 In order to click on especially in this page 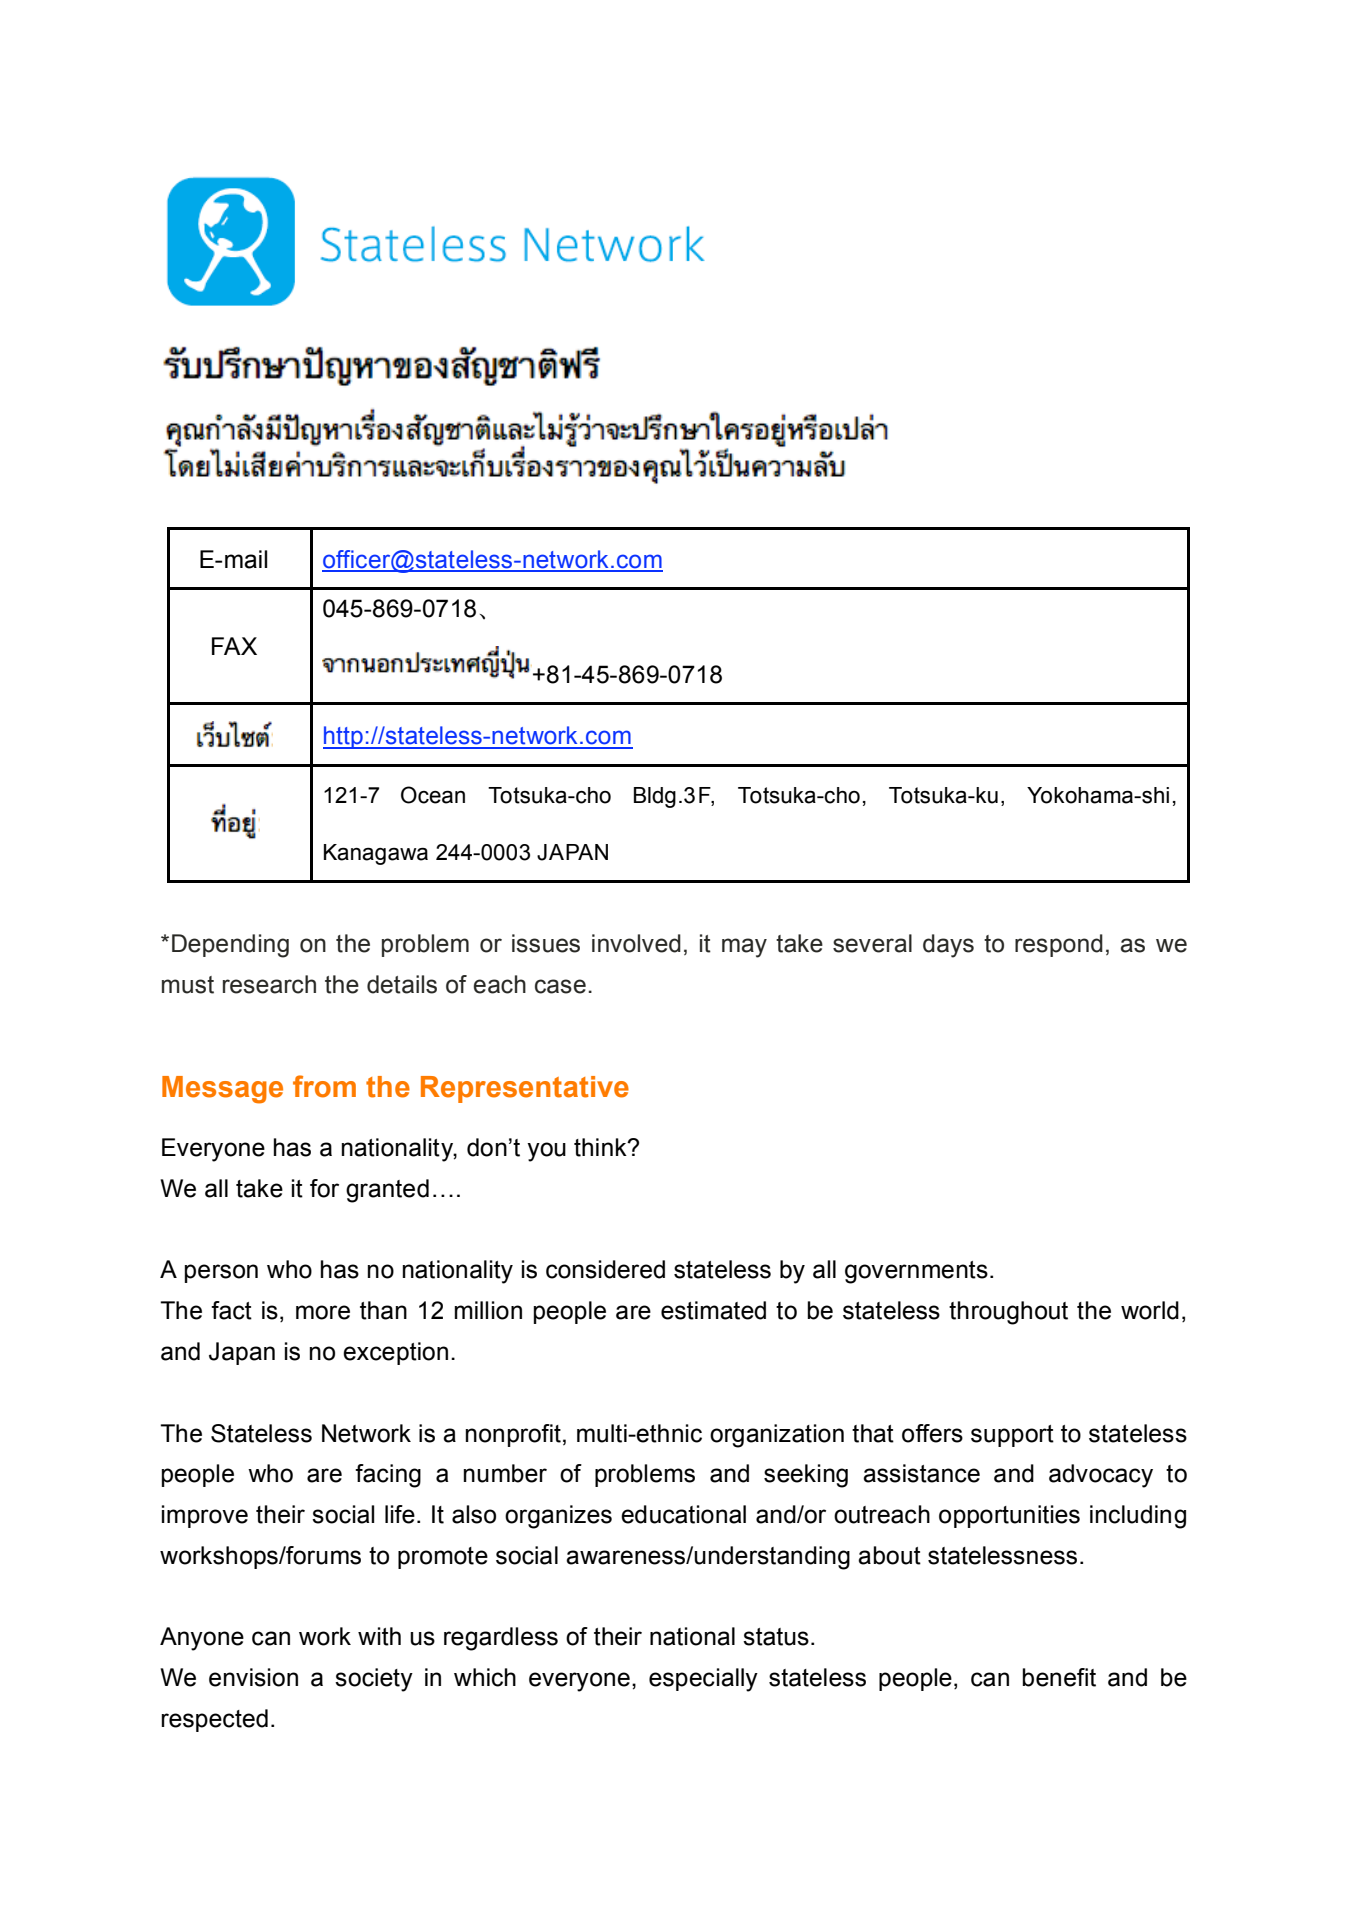, I will do `click(703, 1680)`.
